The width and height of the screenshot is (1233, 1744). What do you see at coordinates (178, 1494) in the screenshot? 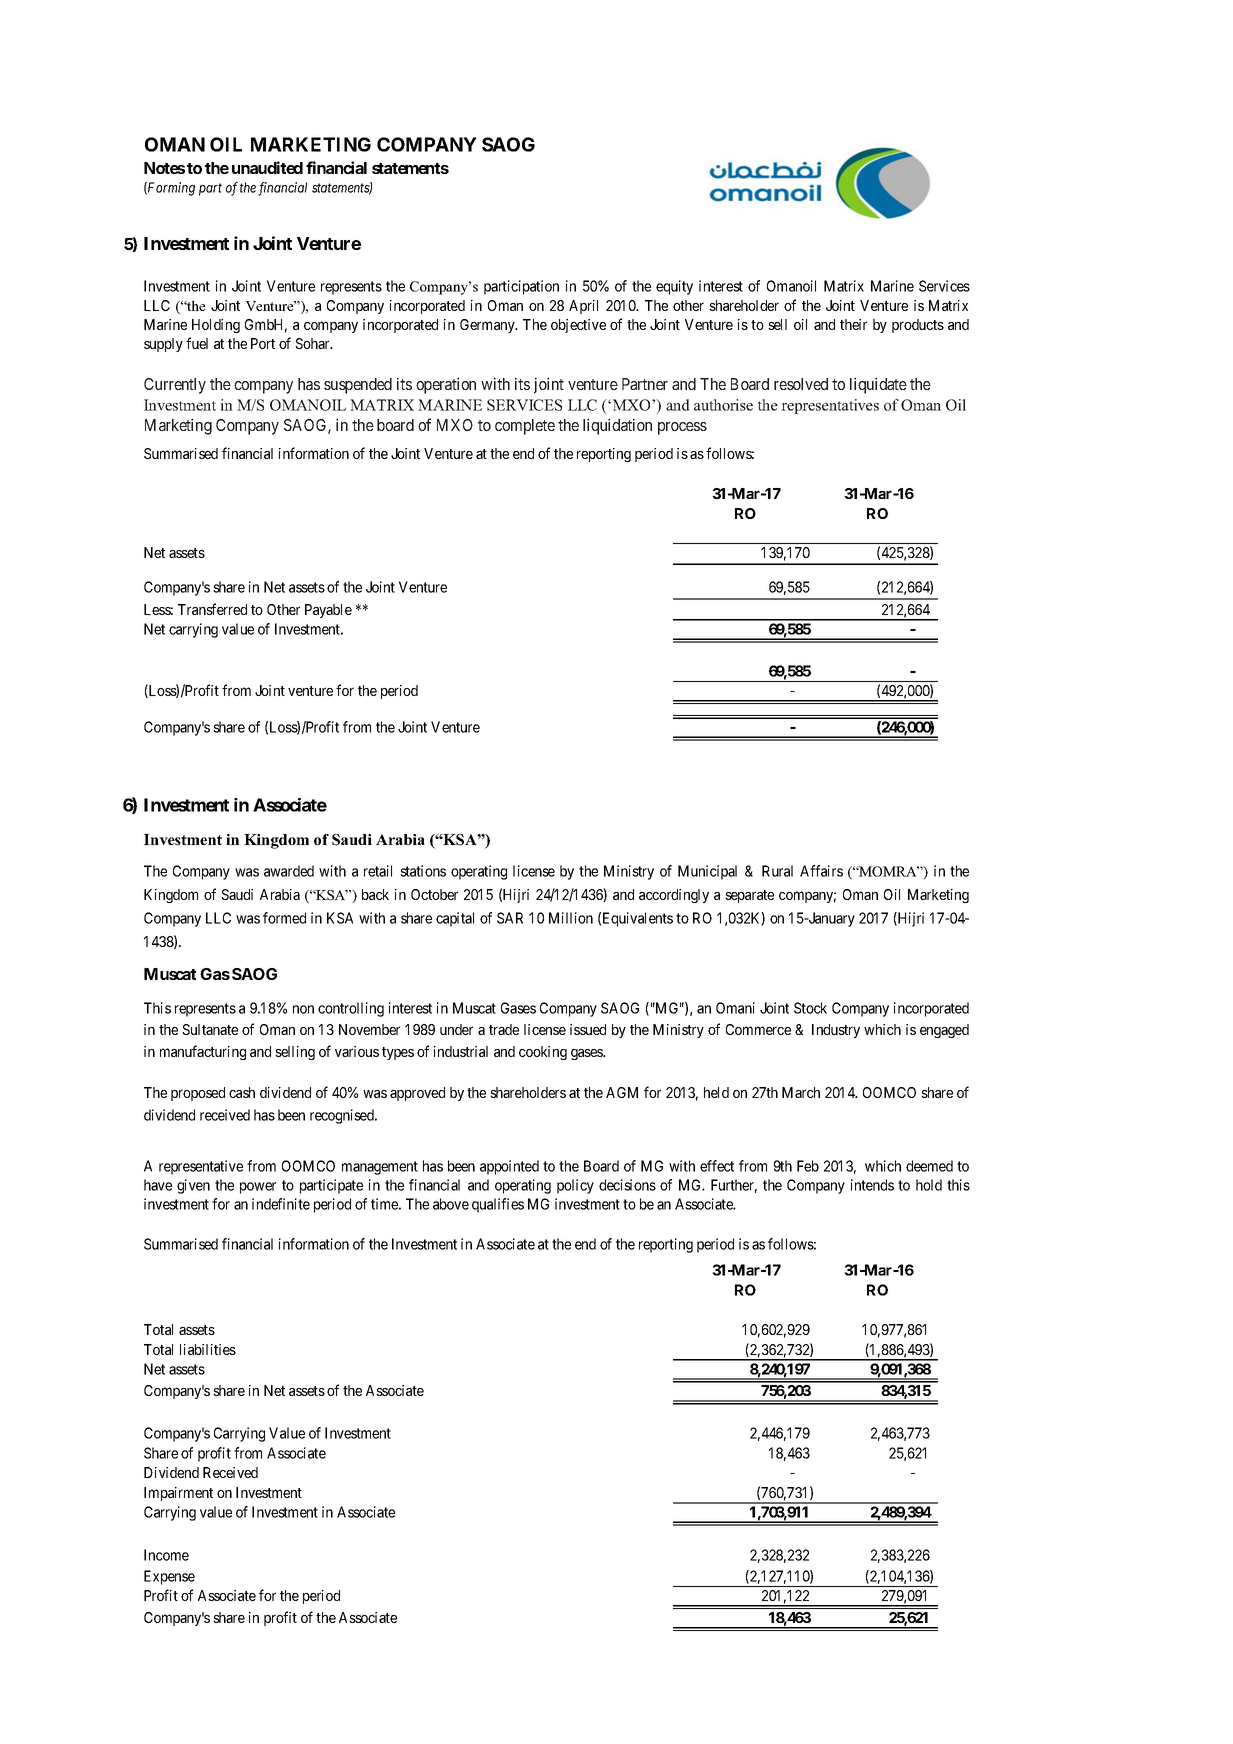
I see `Impairment` at bounding box center [178, 1494].
